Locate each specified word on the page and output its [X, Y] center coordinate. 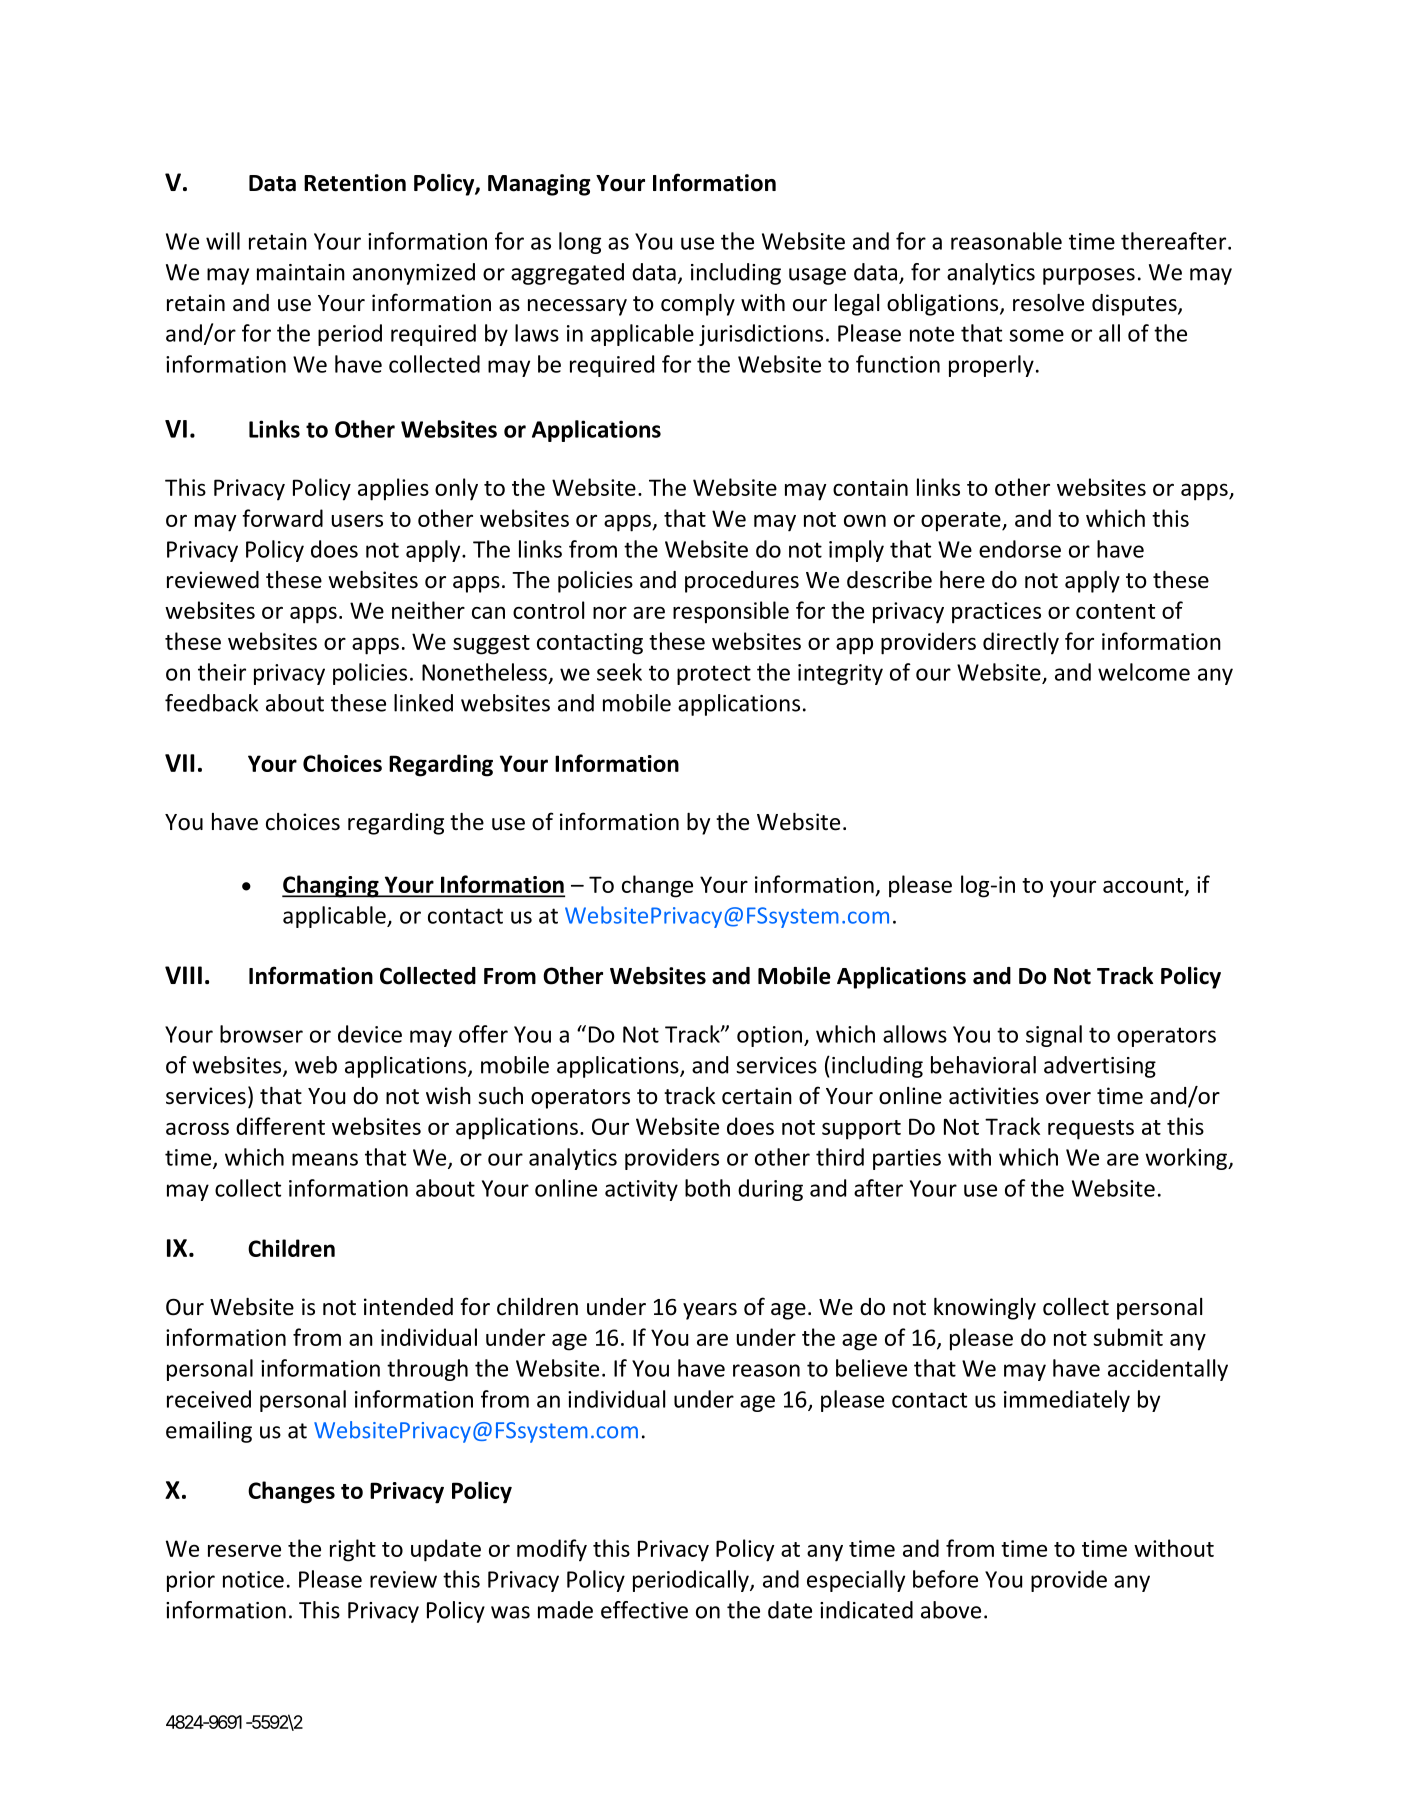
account [1144, 886]
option [771, 1036]
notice [253, 1579]
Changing [331, 886]
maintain [301, 272]
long [580, 243]
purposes [1089, 276]
